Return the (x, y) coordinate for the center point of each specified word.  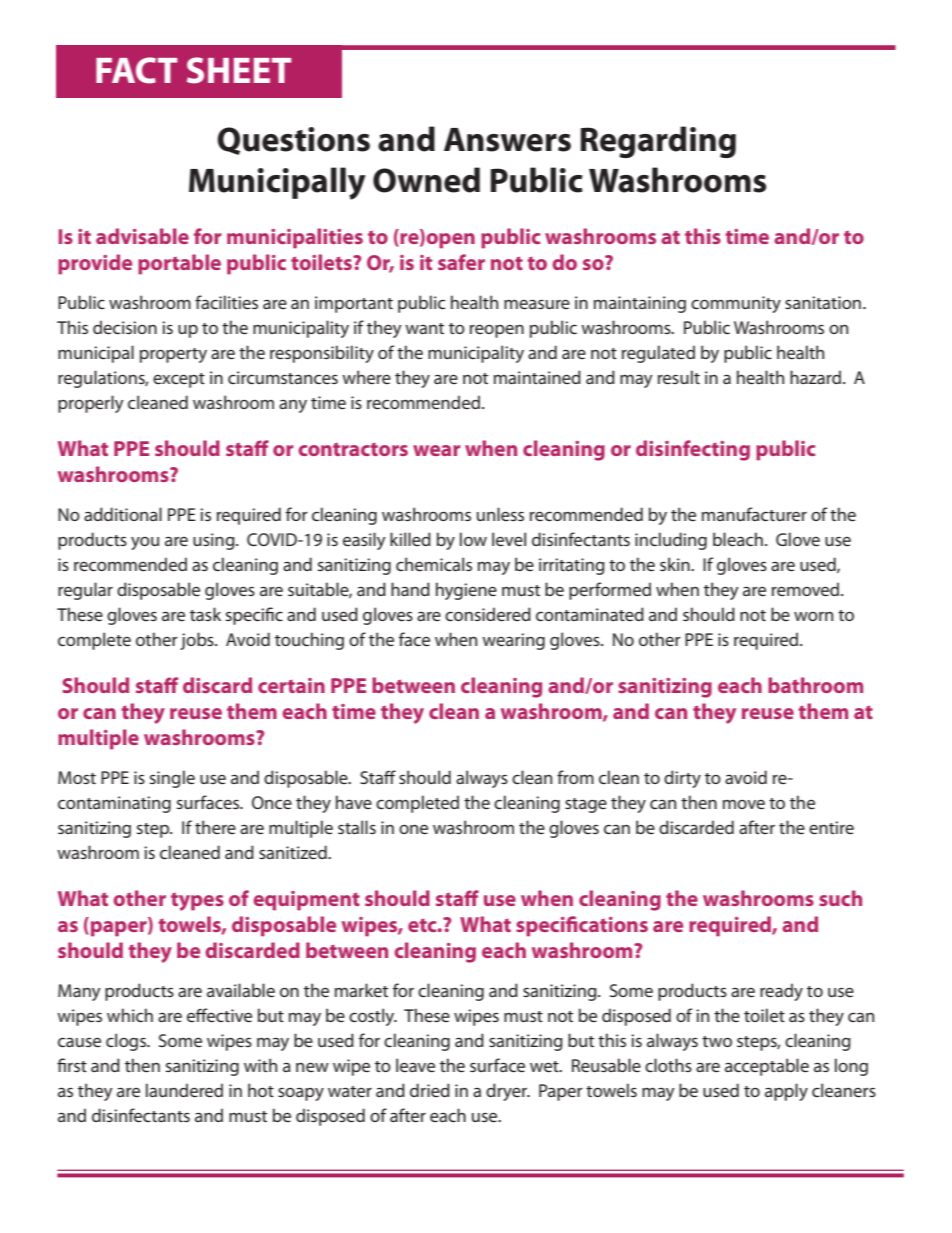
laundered (184, 1090)
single (172, 779)
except (179, 380)
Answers (507, 140)
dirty (682, 779)
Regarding (658, 142)
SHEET (239, 70)
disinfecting (693, 450)
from (575, 777)
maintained (537, 377)
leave (415, 1065)
